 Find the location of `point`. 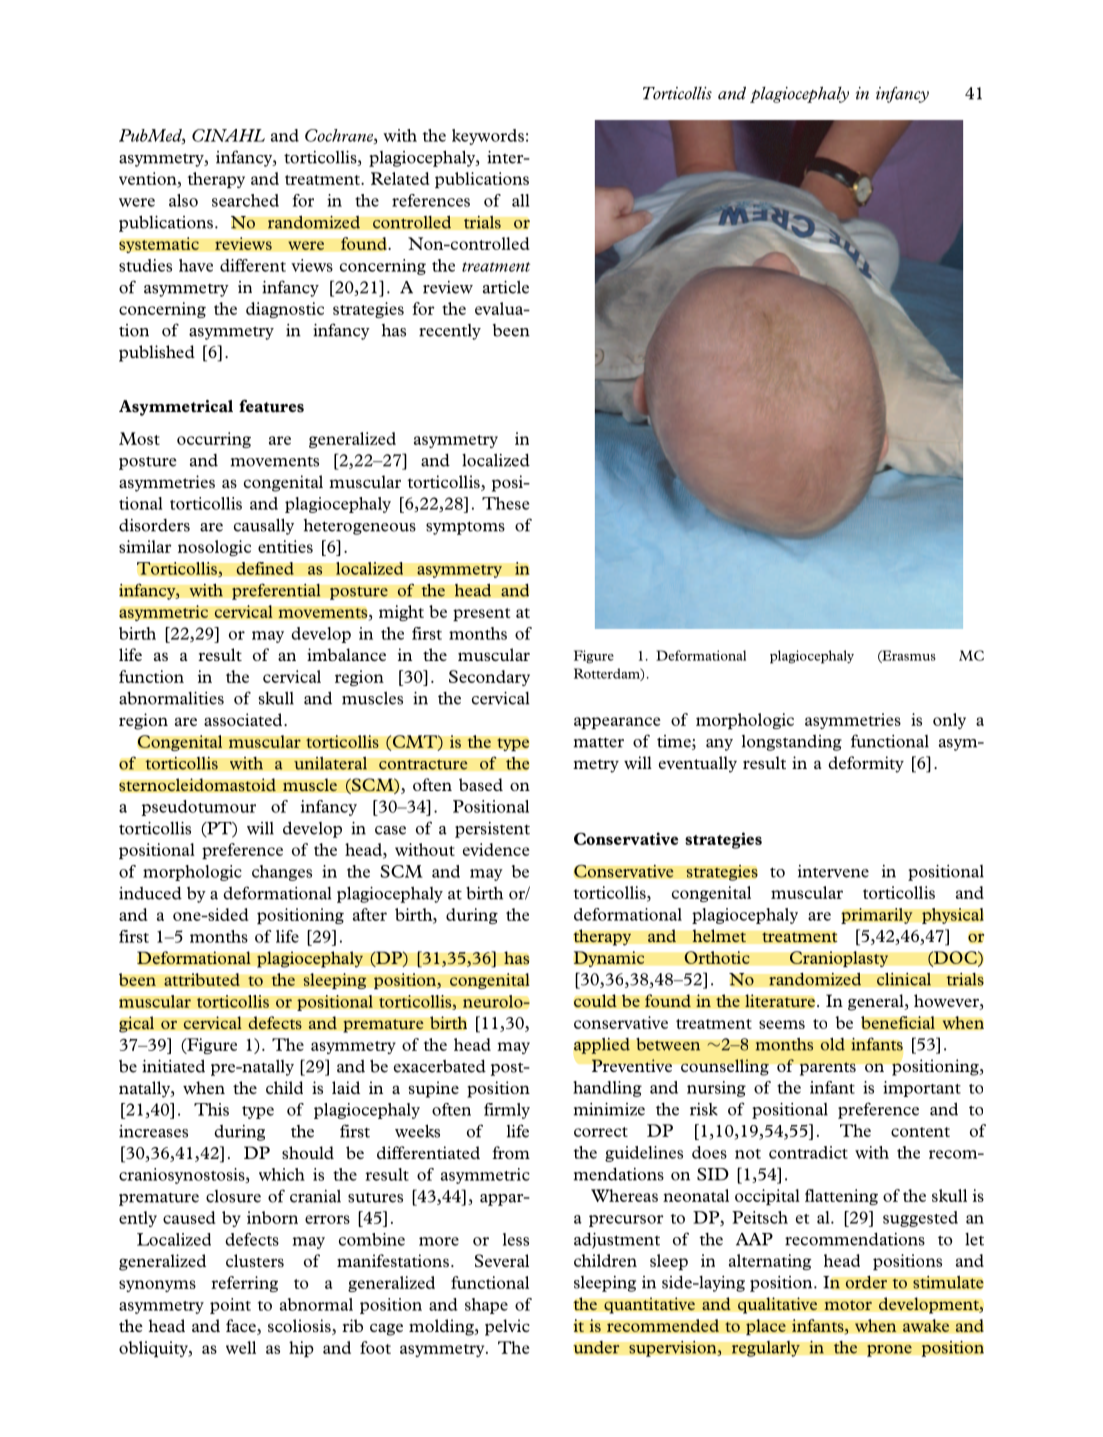

point is located at coordinates (230, 1306).
